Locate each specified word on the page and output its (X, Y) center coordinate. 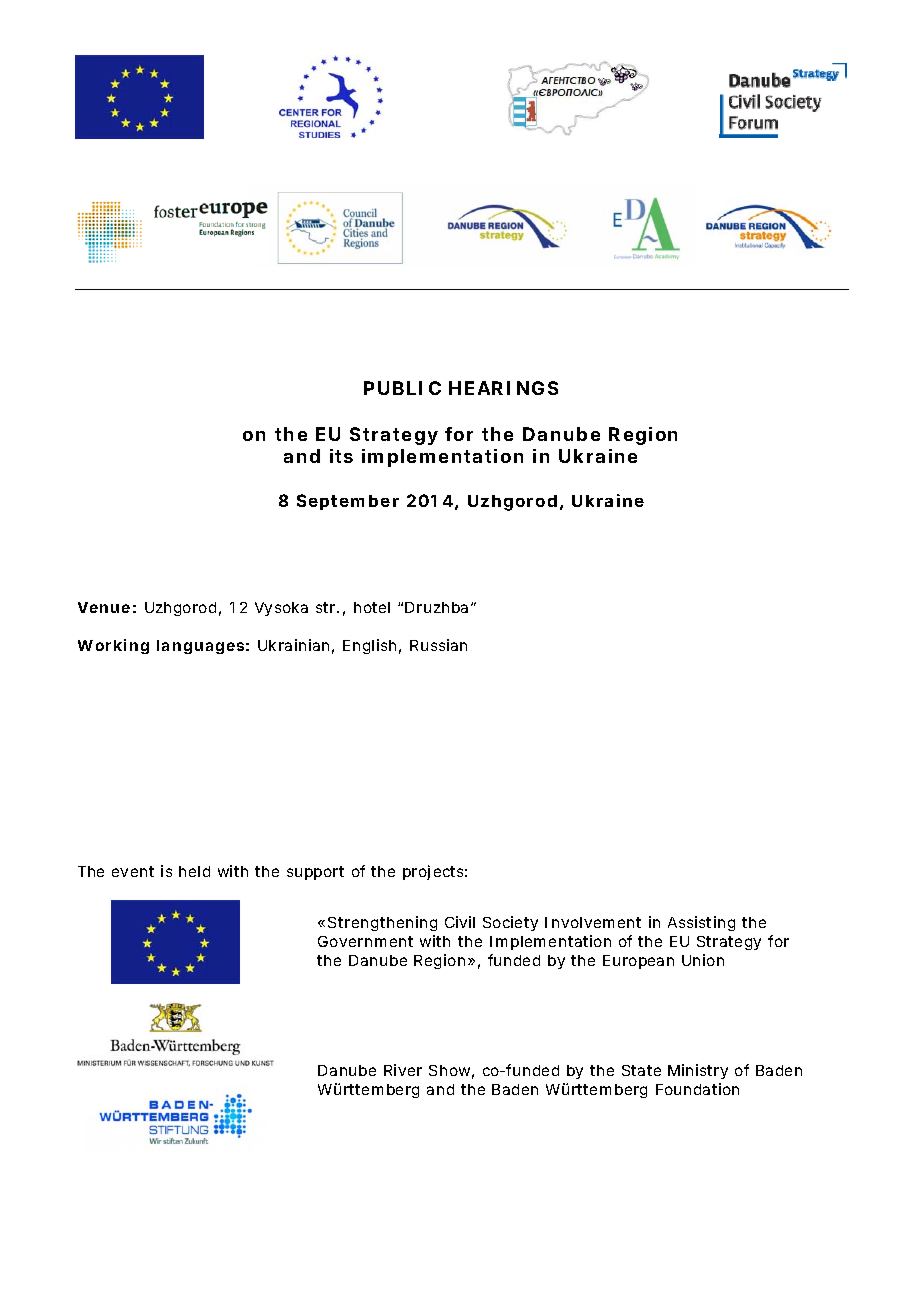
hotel (372, 607)
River (403, 1070)
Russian (438, 645)
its (341, 456)
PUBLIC (402, 388)
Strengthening (382, 923)
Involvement (593, 922)
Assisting (701, 923)
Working (113, 646)
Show (451, 1072)
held (194, 871)
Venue (104, 607)
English (369, 646)
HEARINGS (503, 388)
